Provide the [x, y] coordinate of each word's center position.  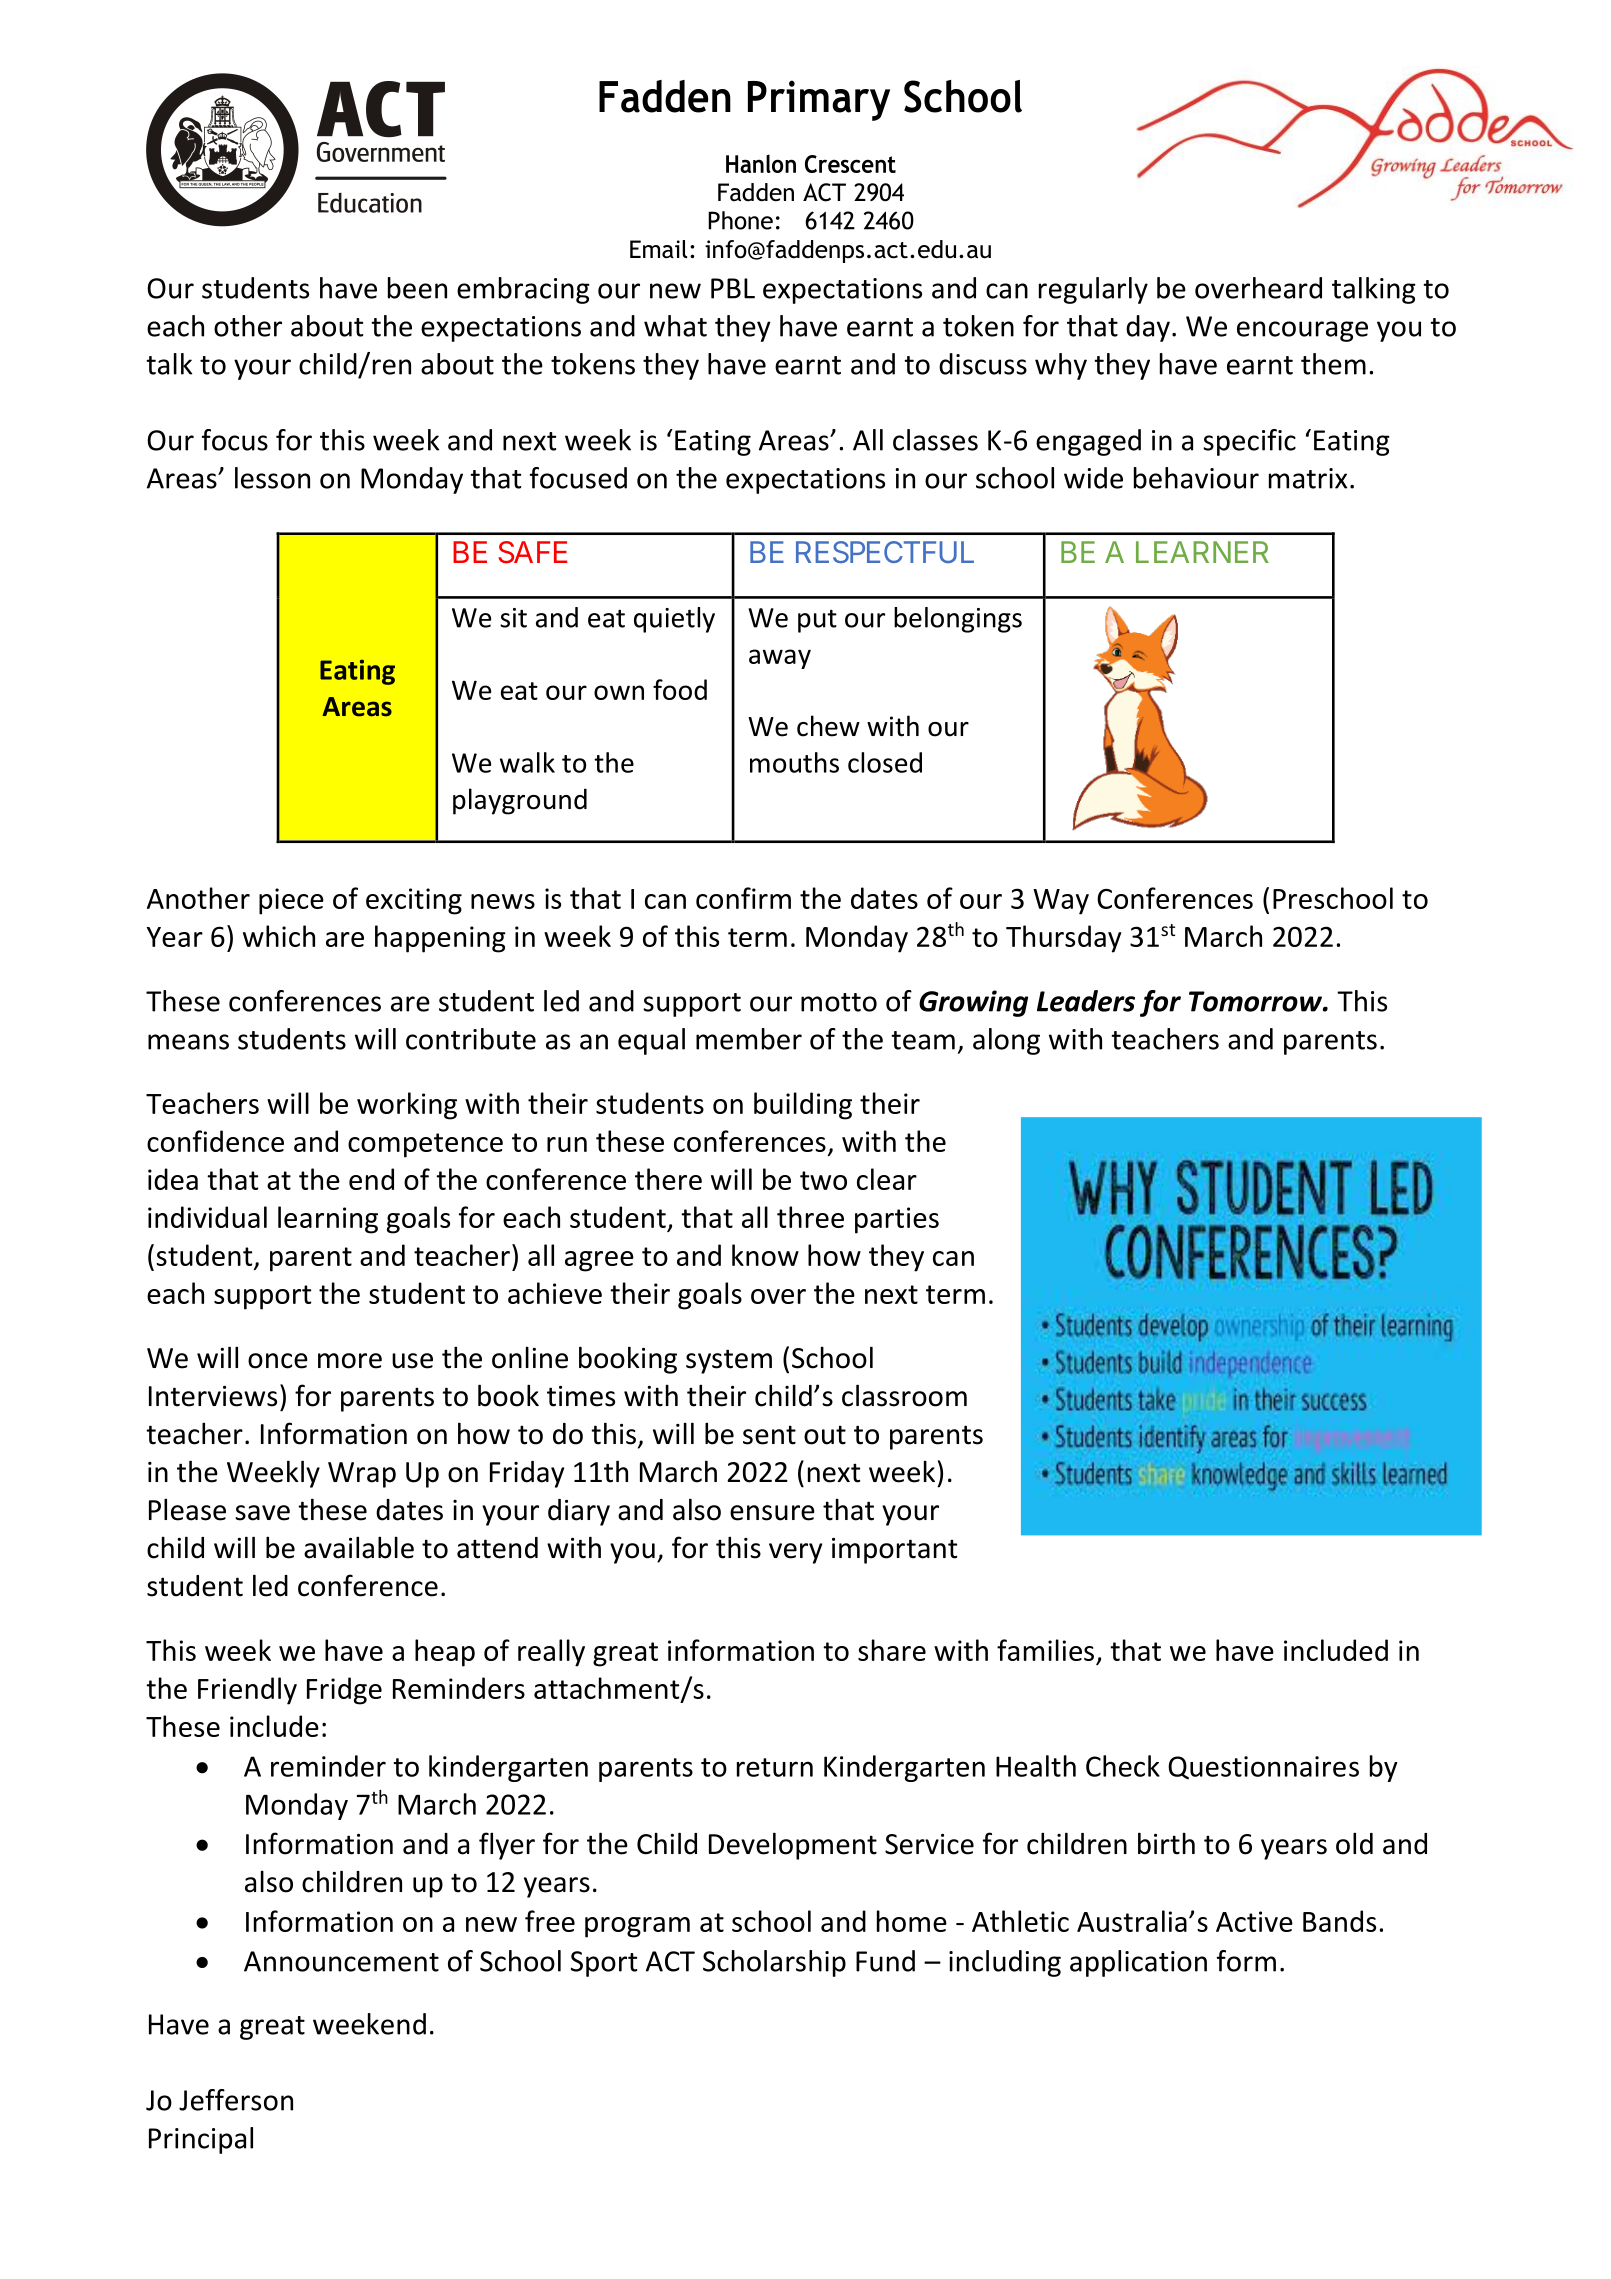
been [417, 288]
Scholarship [774, 1963]
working [407, 1106]
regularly [1093, 290]
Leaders [1086, 1001]
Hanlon [761, 163]
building [803, 1106]
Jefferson [236, 2100]
